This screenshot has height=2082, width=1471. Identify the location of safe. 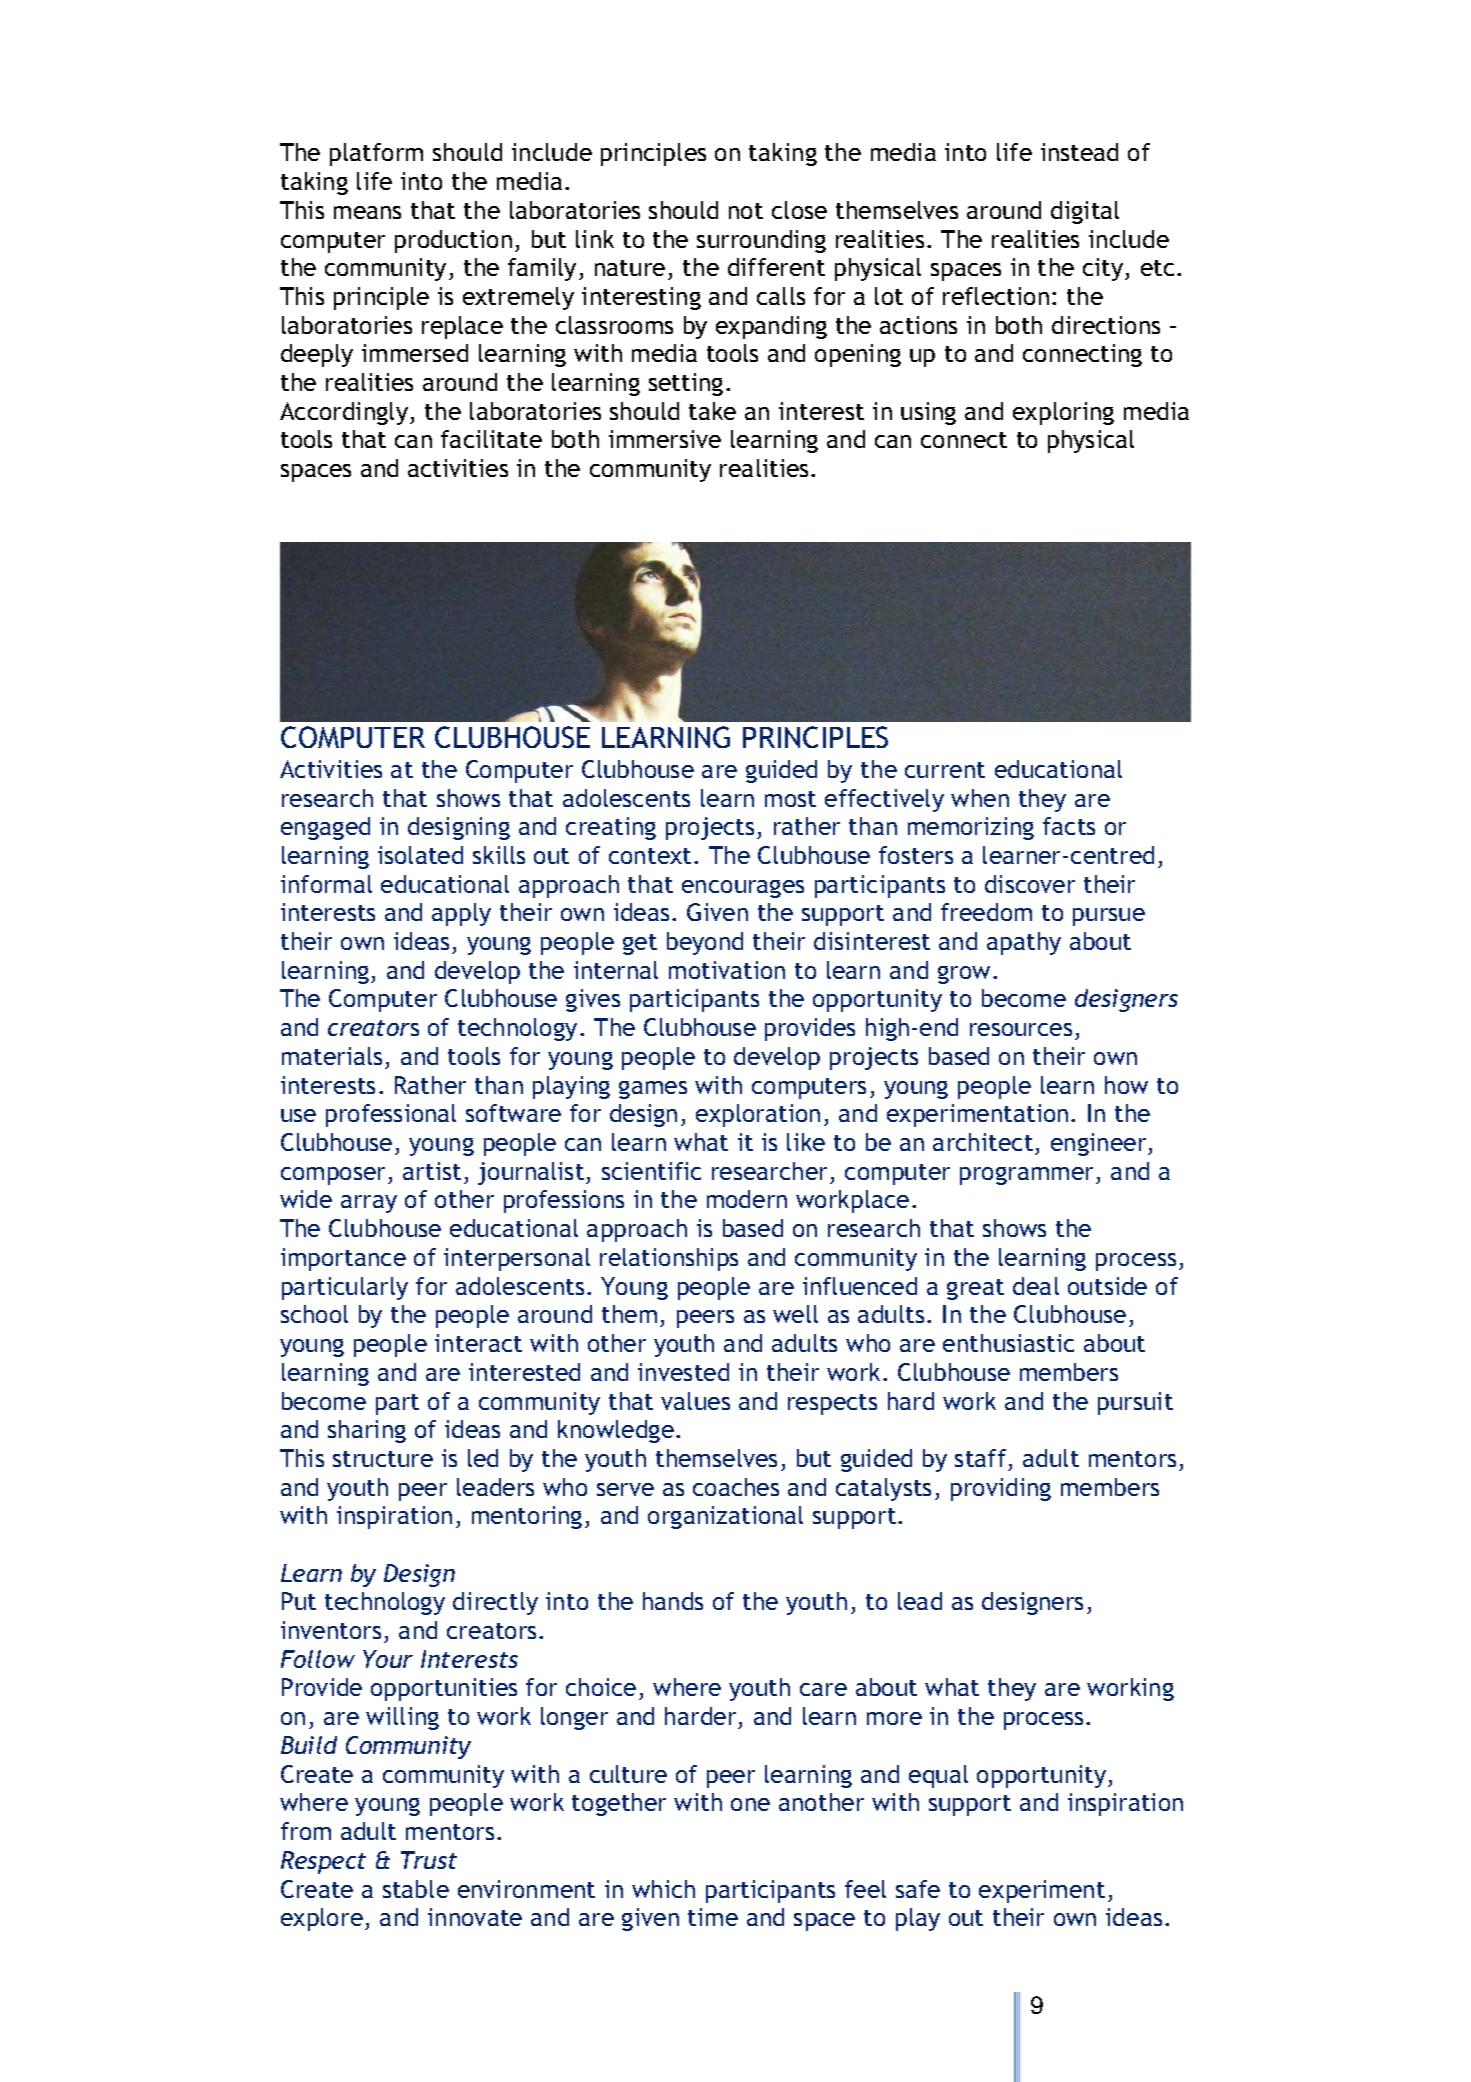
(918, 1889).
